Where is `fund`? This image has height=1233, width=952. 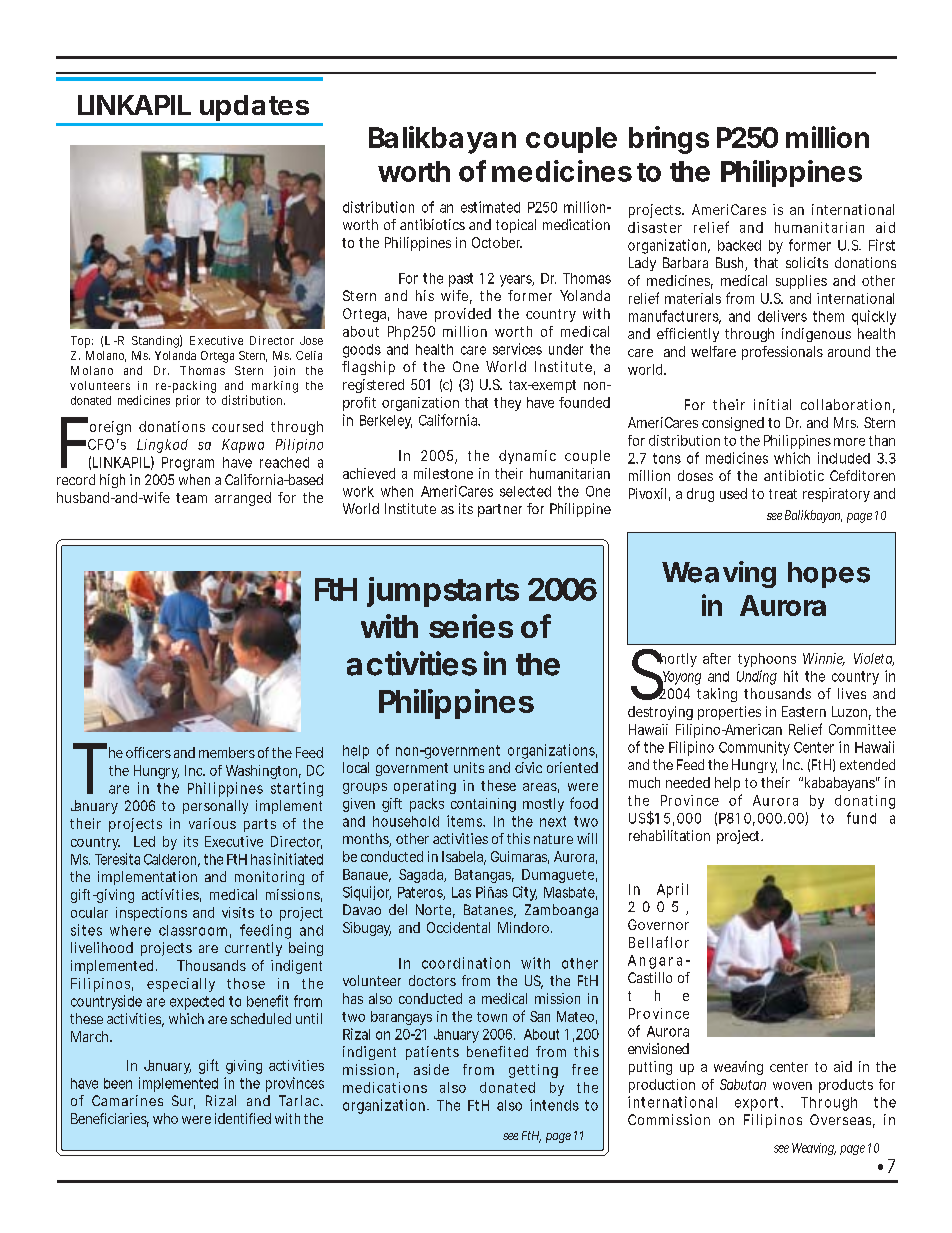
fund is located at coordinates (861, 818).
